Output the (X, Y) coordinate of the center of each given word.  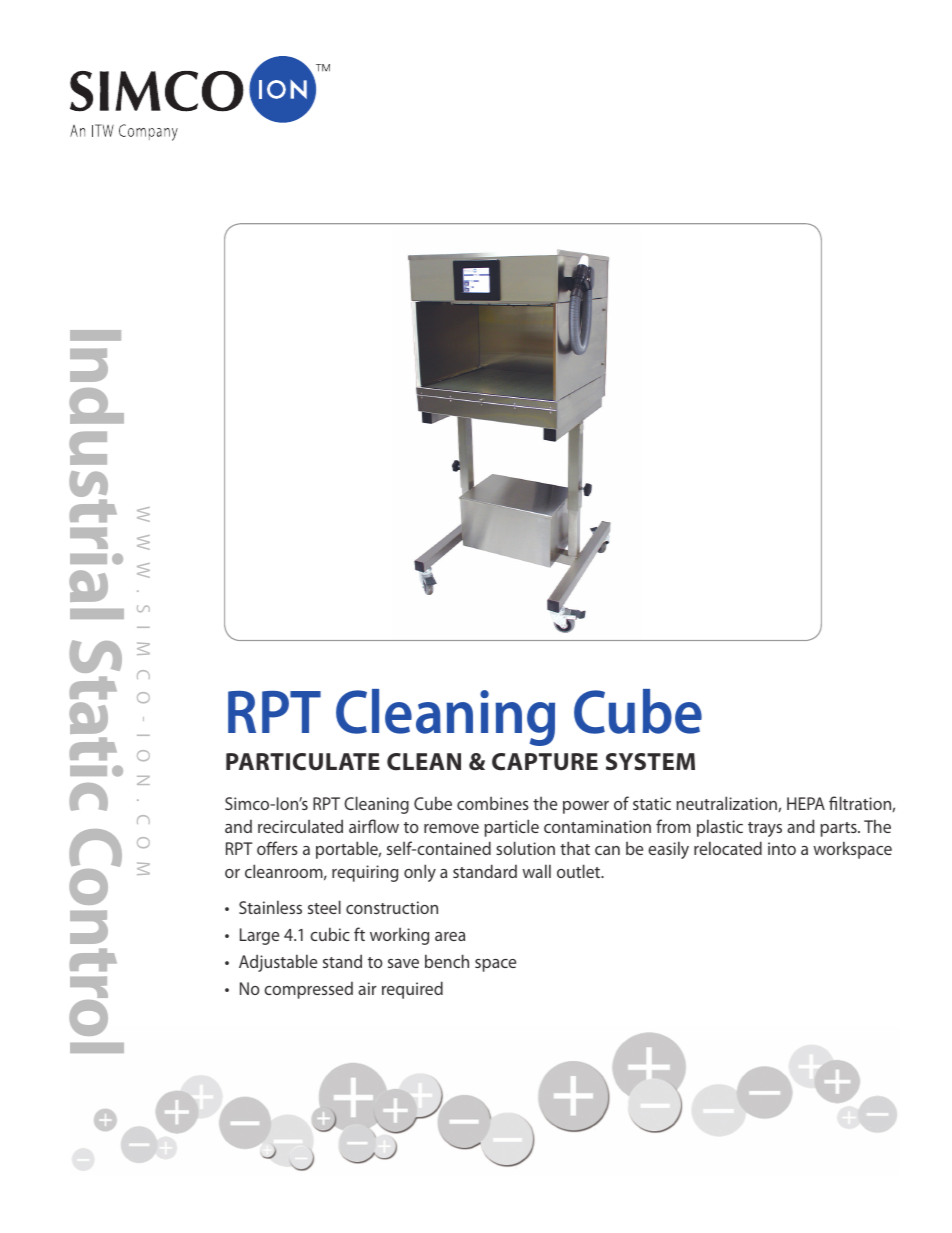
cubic (330, 934)
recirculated (300, 826)
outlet (580, 871)
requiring (365, 873)
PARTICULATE (303, 762)
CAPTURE (545, 762)
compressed (308, 990)
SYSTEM (650, 761)
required (412, 990)
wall (536, 871)
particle (511, 828)
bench (447, 961)
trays (765, 829)
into (782, 848)
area (450, 936)
